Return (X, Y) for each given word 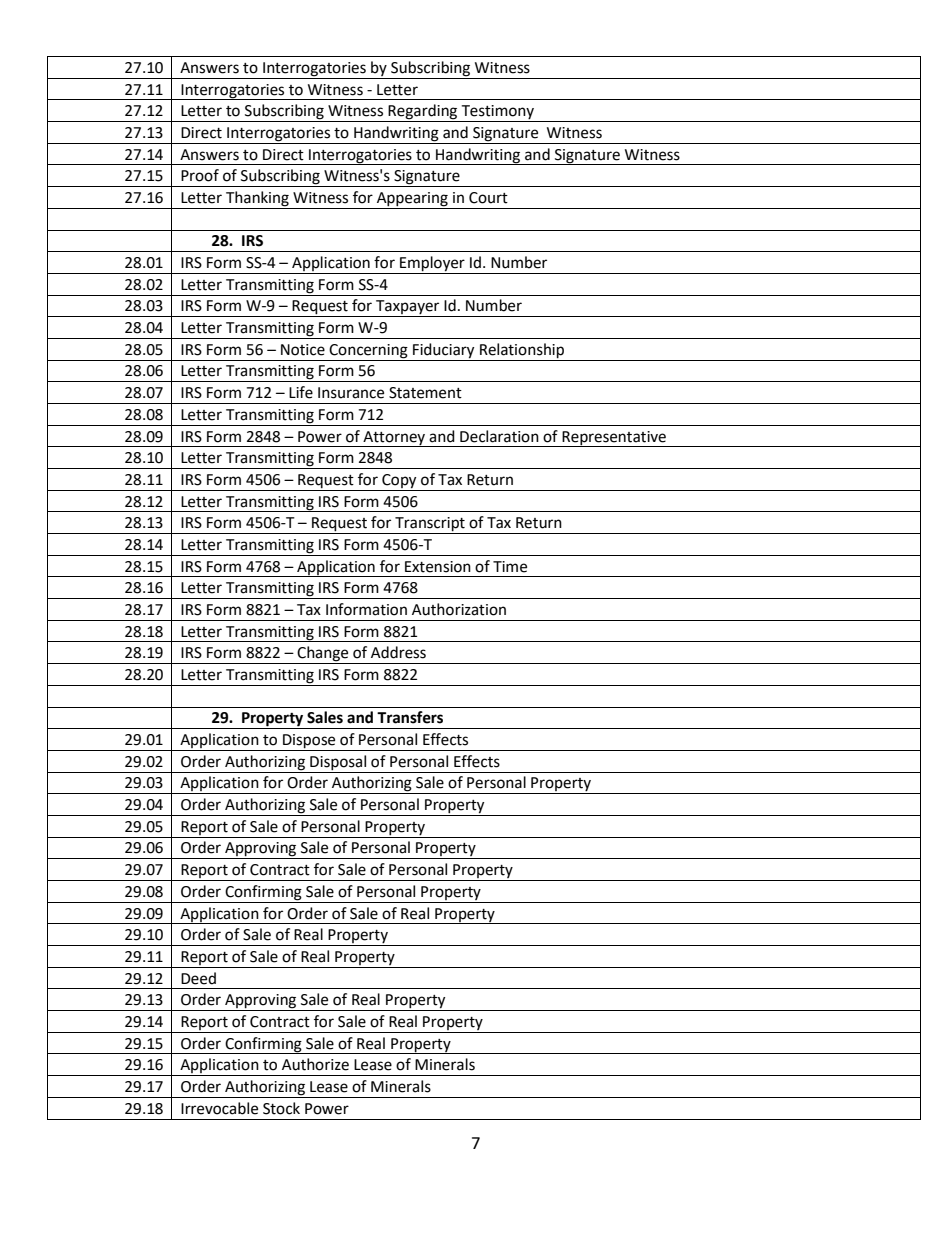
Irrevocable (219, 1108)
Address (398, 652)
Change (323, 655)
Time (510, 567)
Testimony (497, 113)
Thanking (257, 200)
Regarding (423, 113)
